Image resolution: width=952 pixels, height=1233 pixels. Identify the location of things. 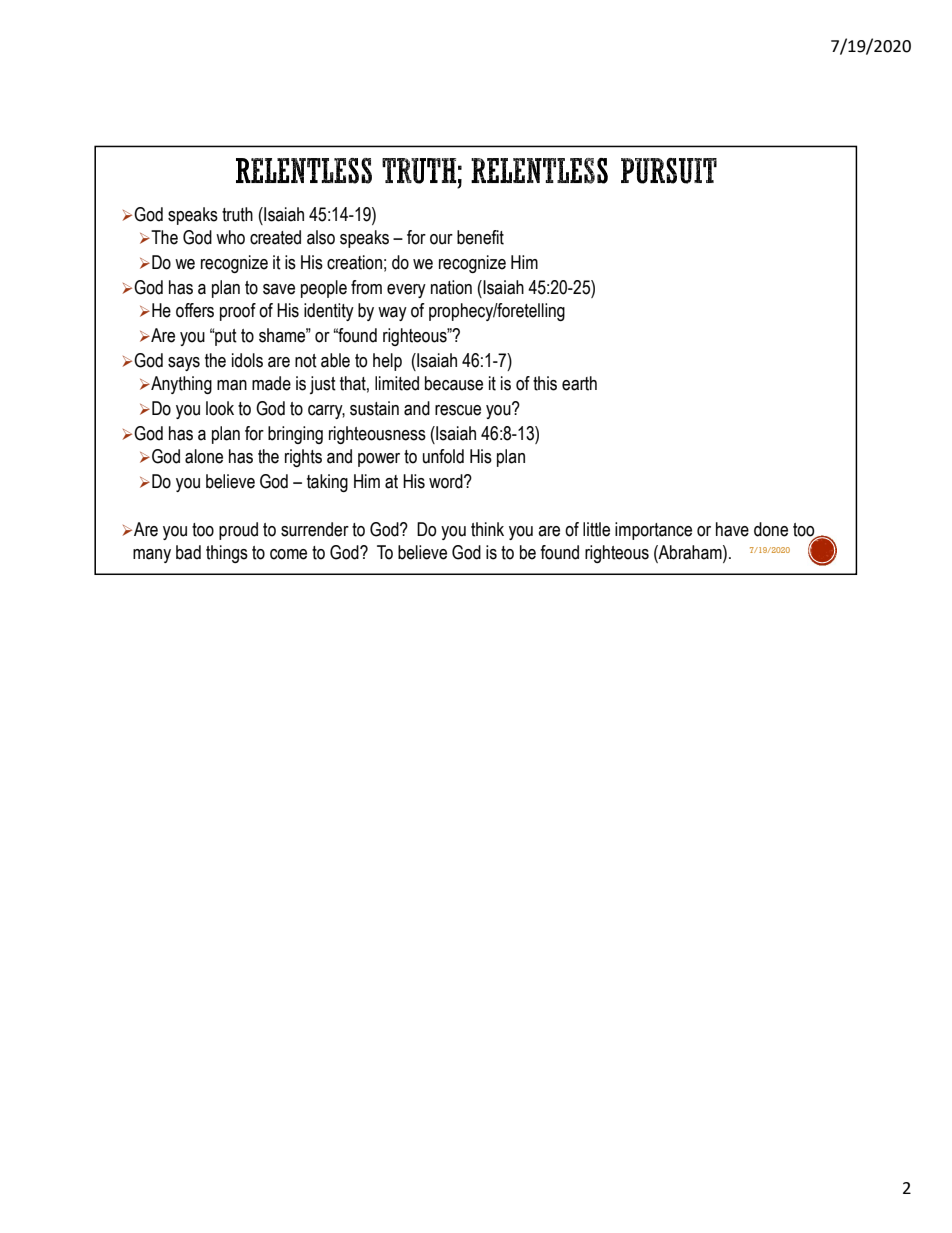
(227, 554).
